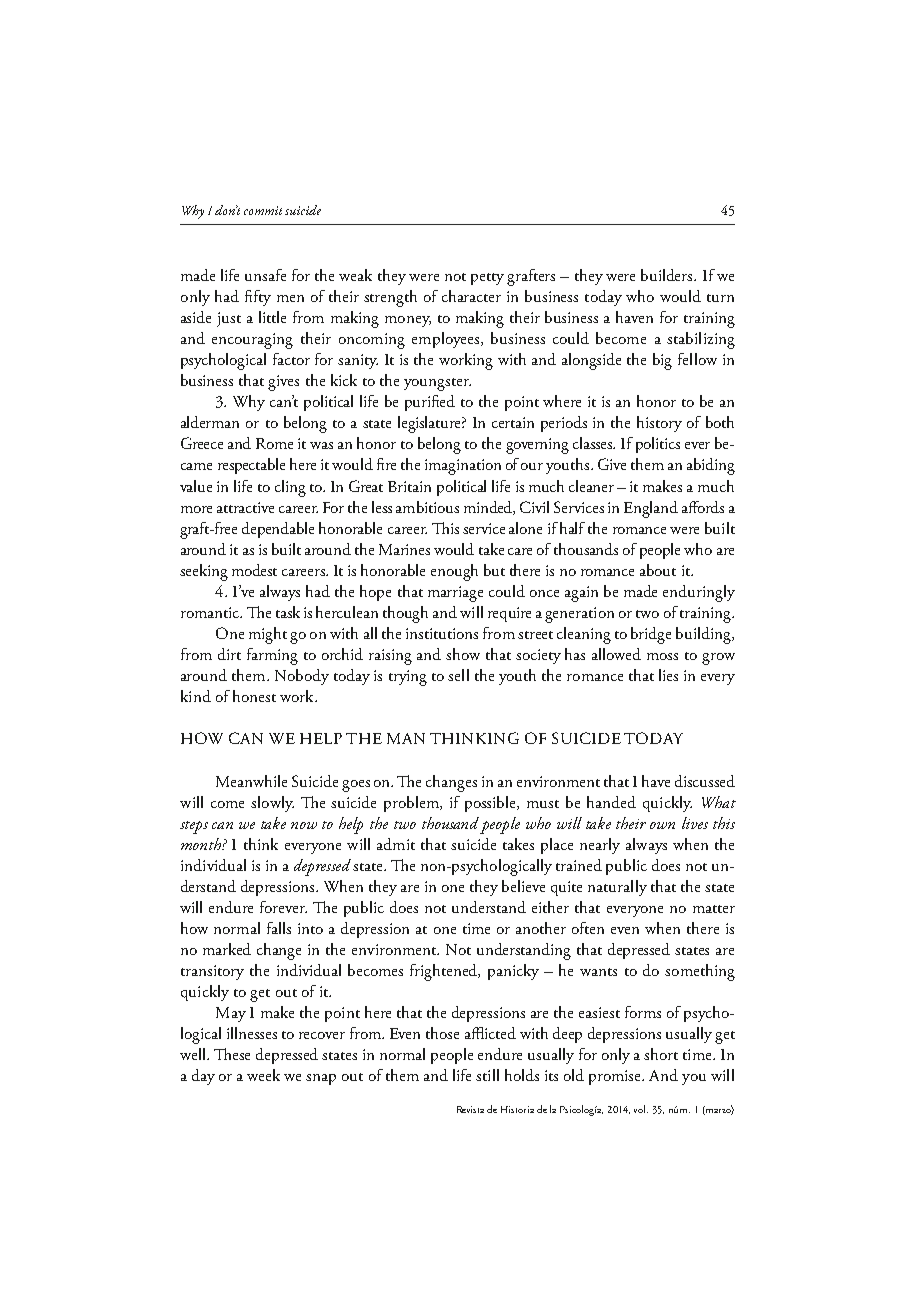 This page has width=924, height=1308. Describe the element at coordinates (487, 1075) in the page. I see `still` at that location.
